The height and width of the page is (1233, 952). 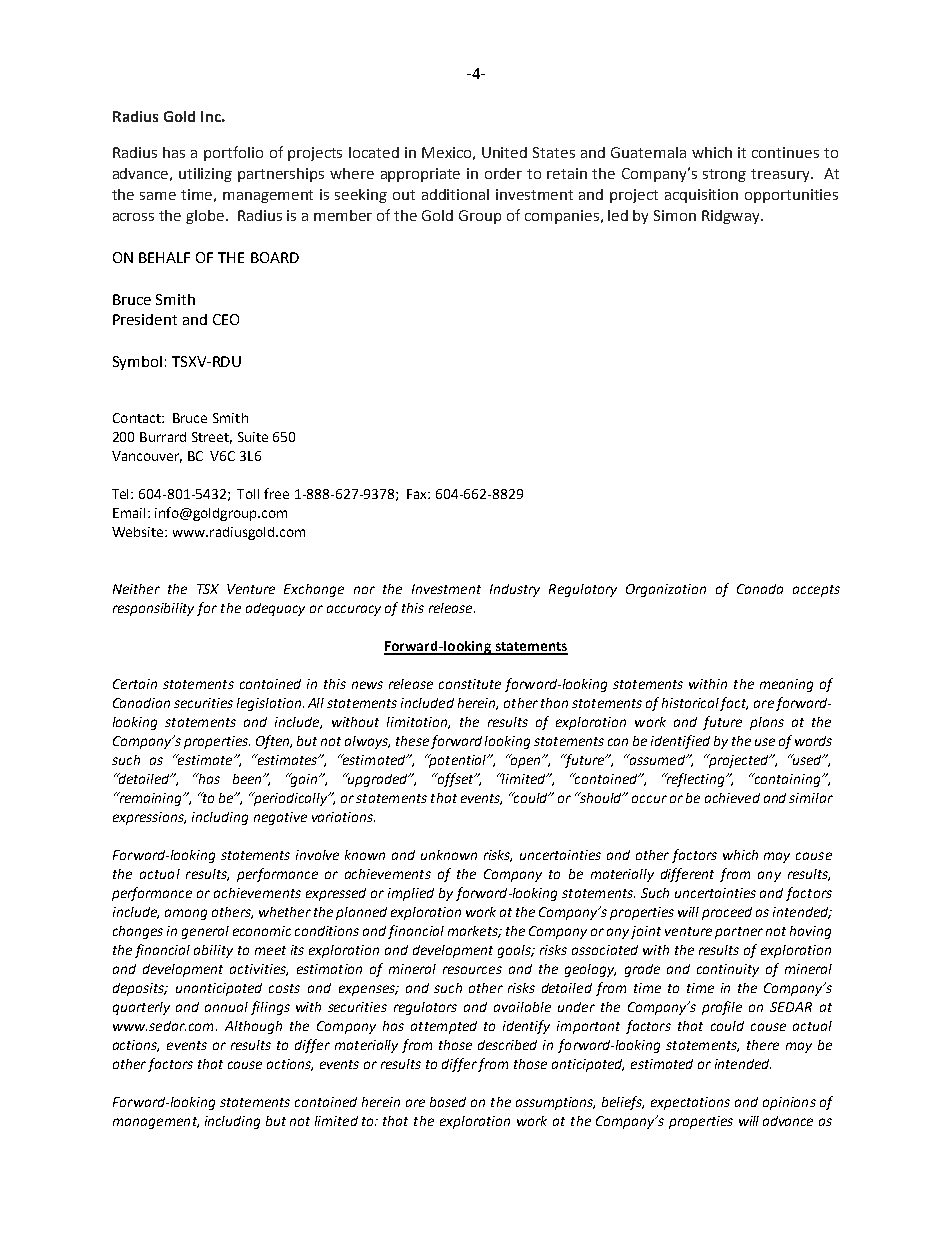 What do you see at coordinates (253, 1027) in the page?
I see `Although` at bounding box center [253, 1027].
